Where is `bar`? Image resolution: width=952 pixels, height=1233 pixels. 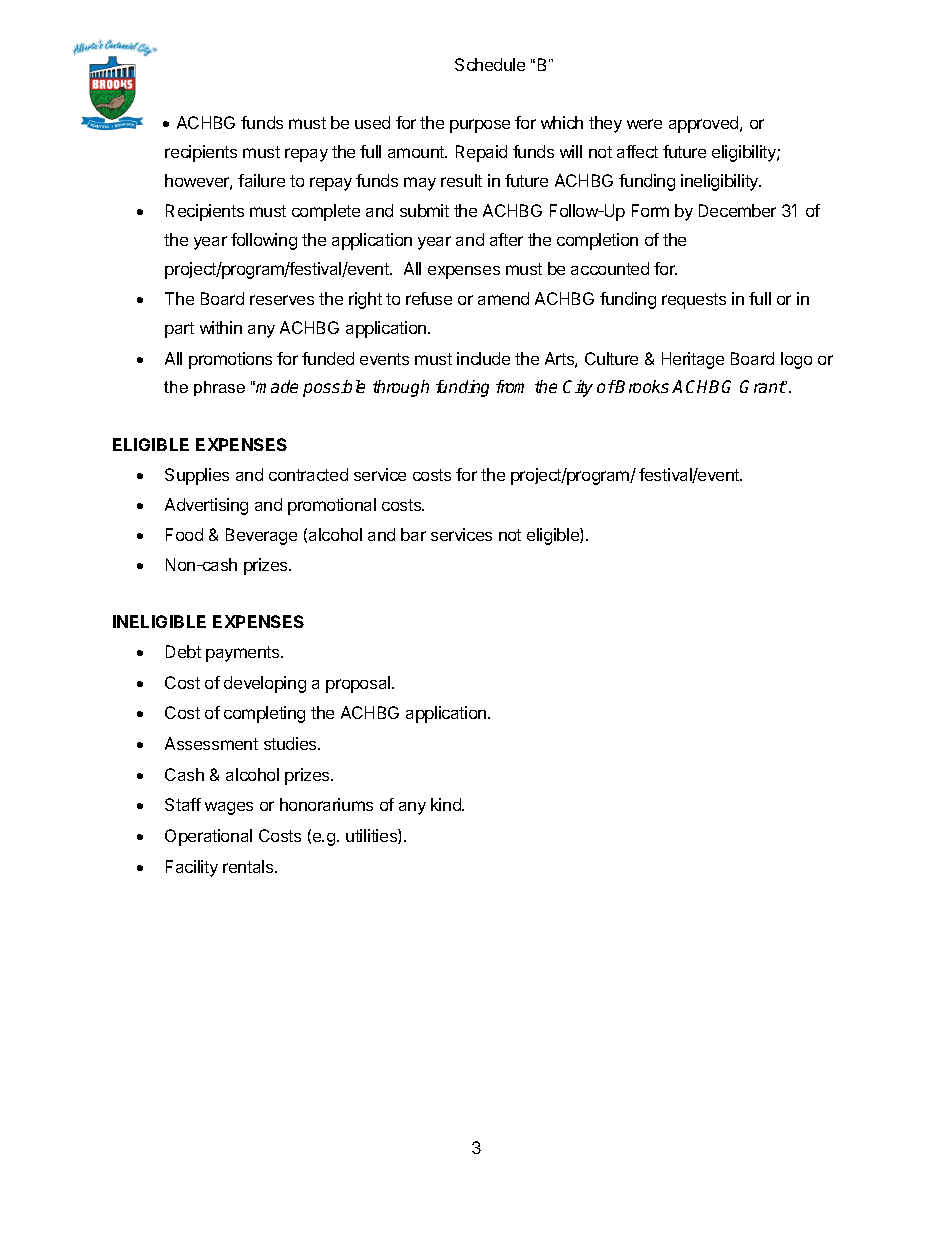
bar is located at coordinates (413, 534).
